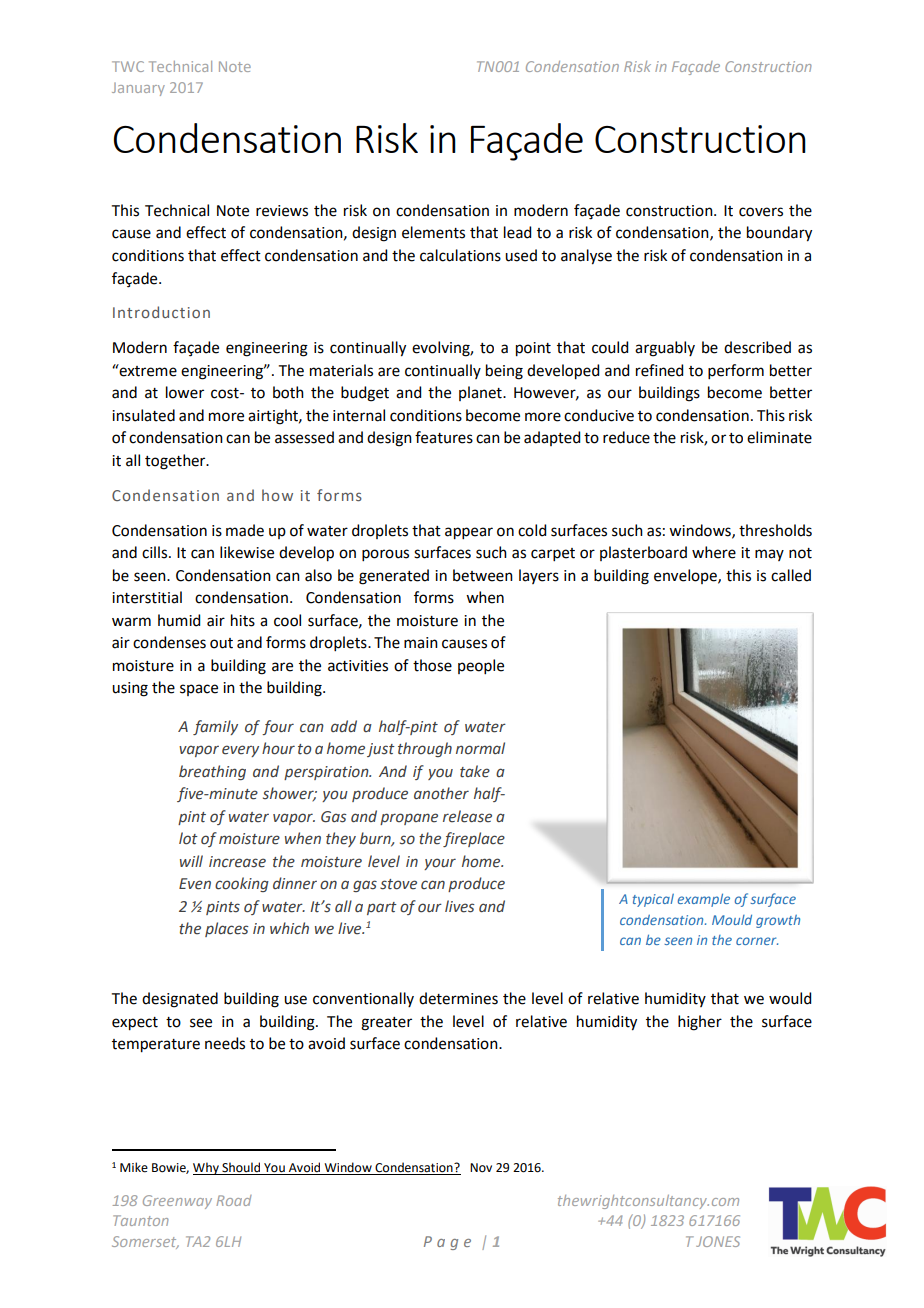  What do you see at coordinates (761, 212) in the screenshot?
I see `covers` at bounding box center [761, 212].
